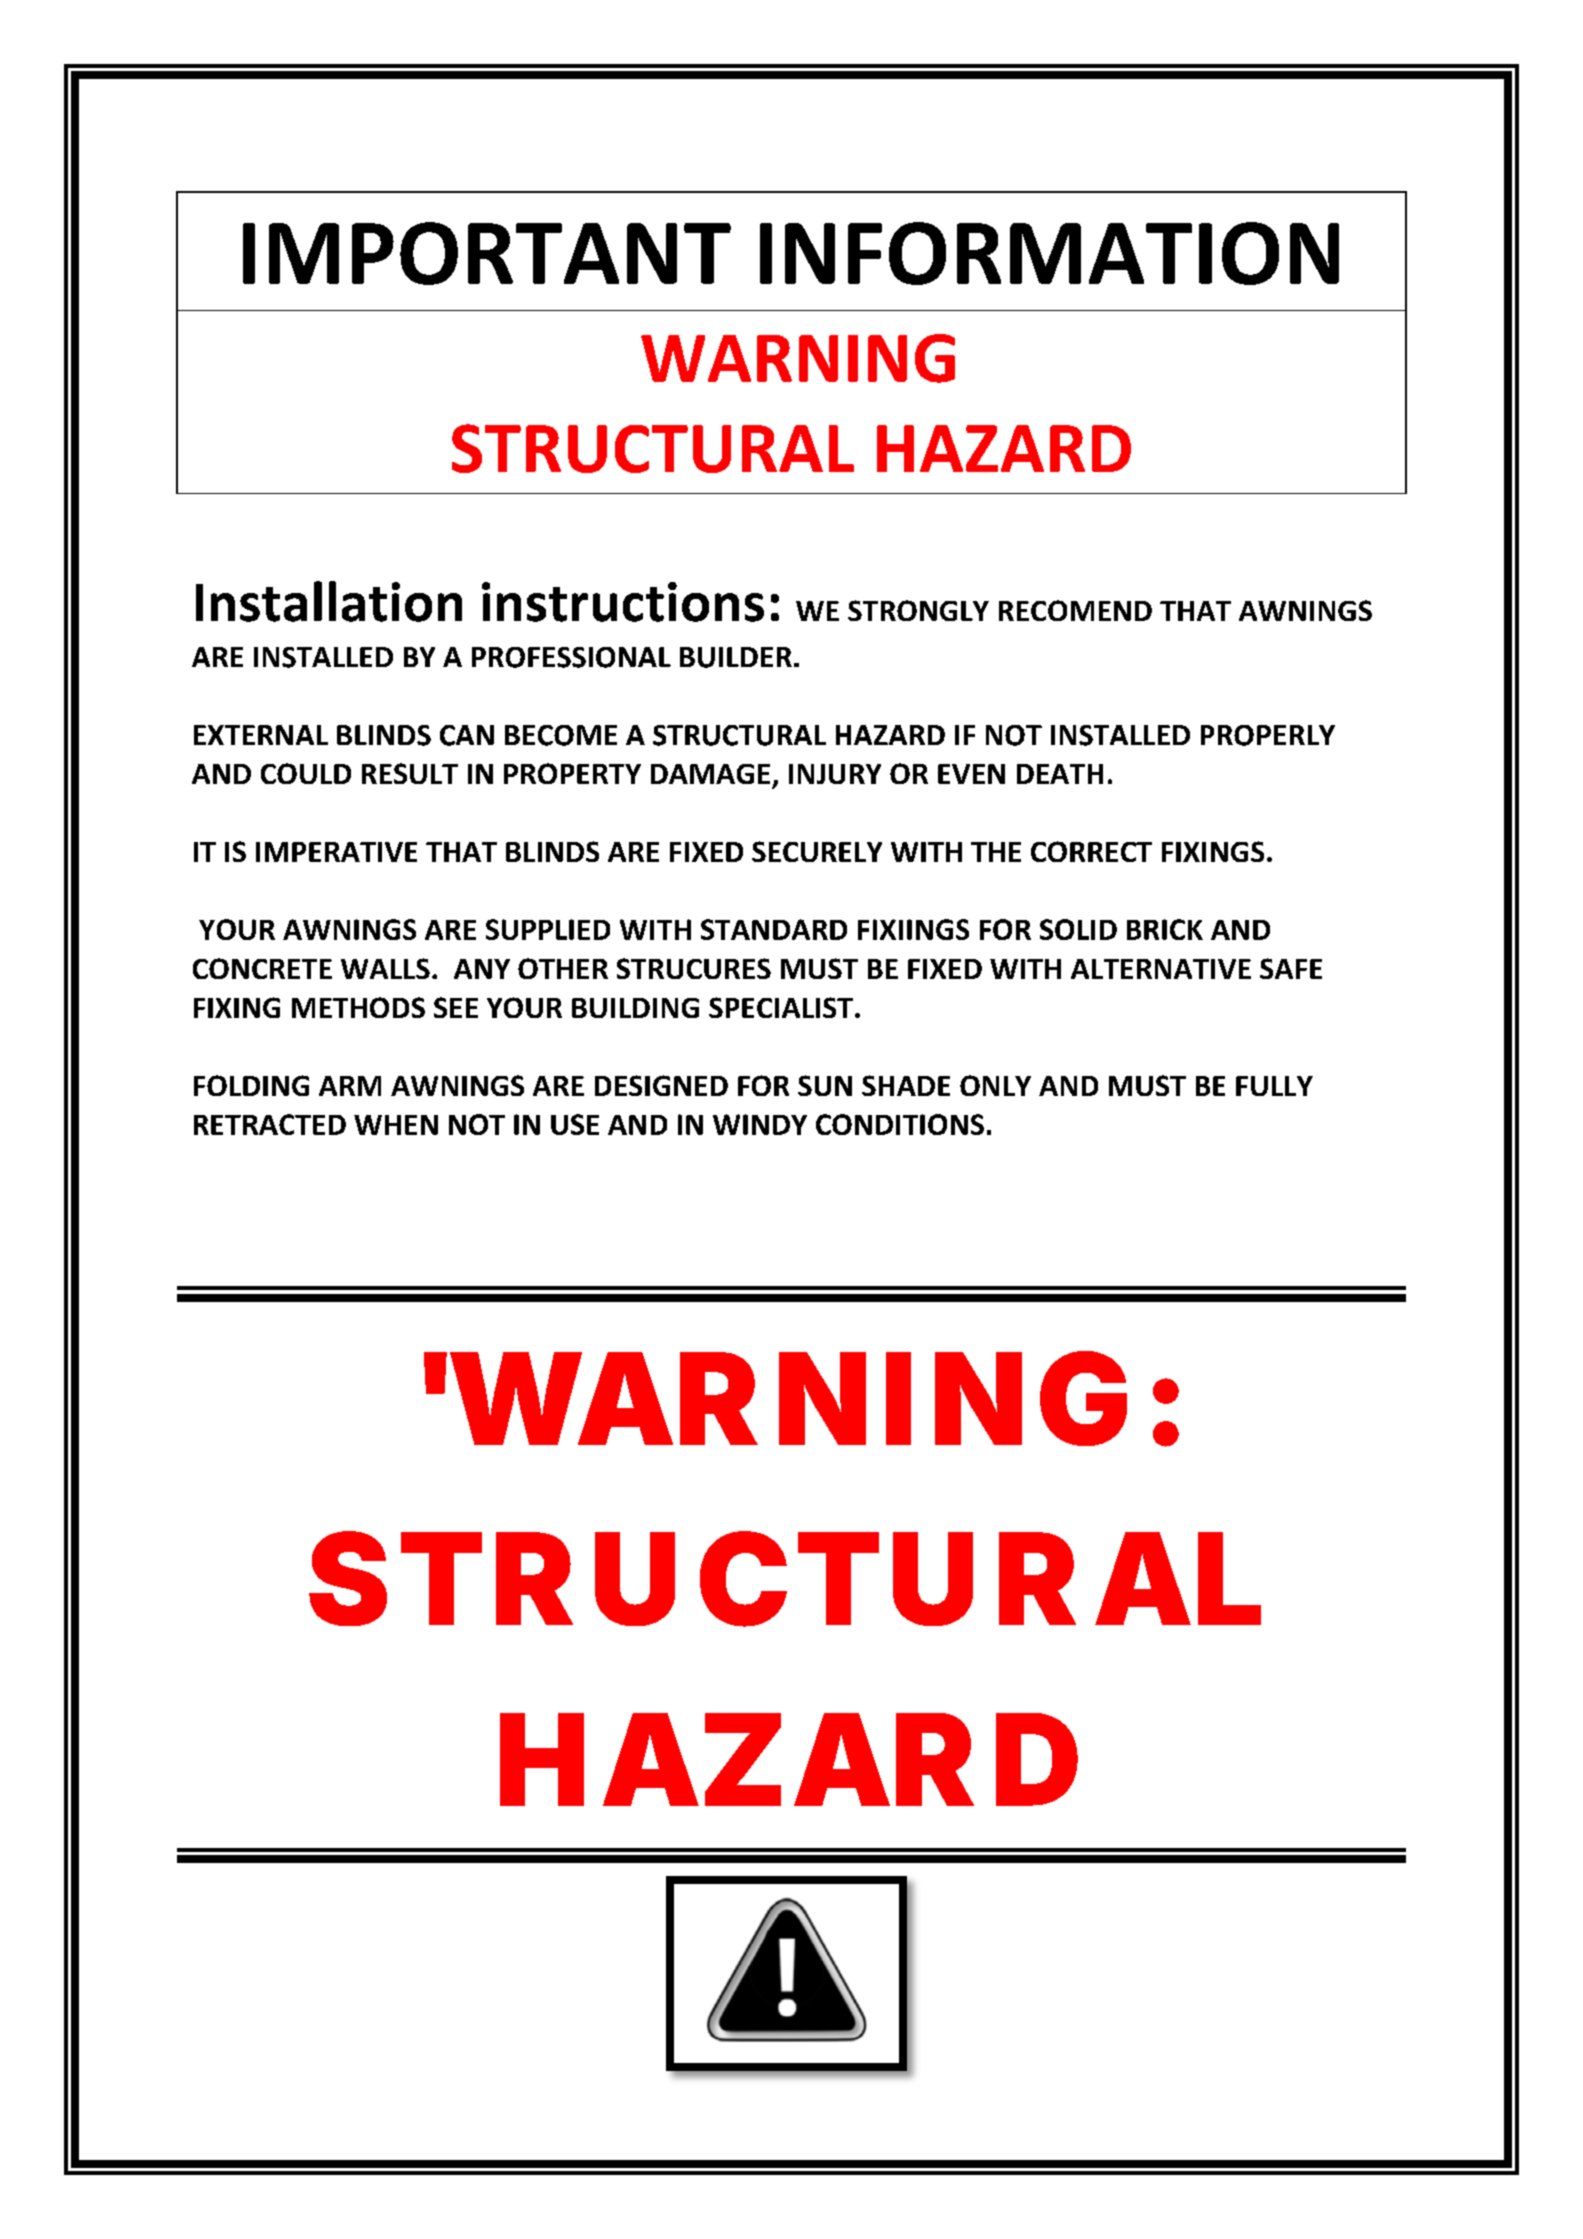 The width and height of the screenshot is (1583, 2239). Describe the element at coordinates (623, 602) in the screenshot. I see `instructions` at that location.
